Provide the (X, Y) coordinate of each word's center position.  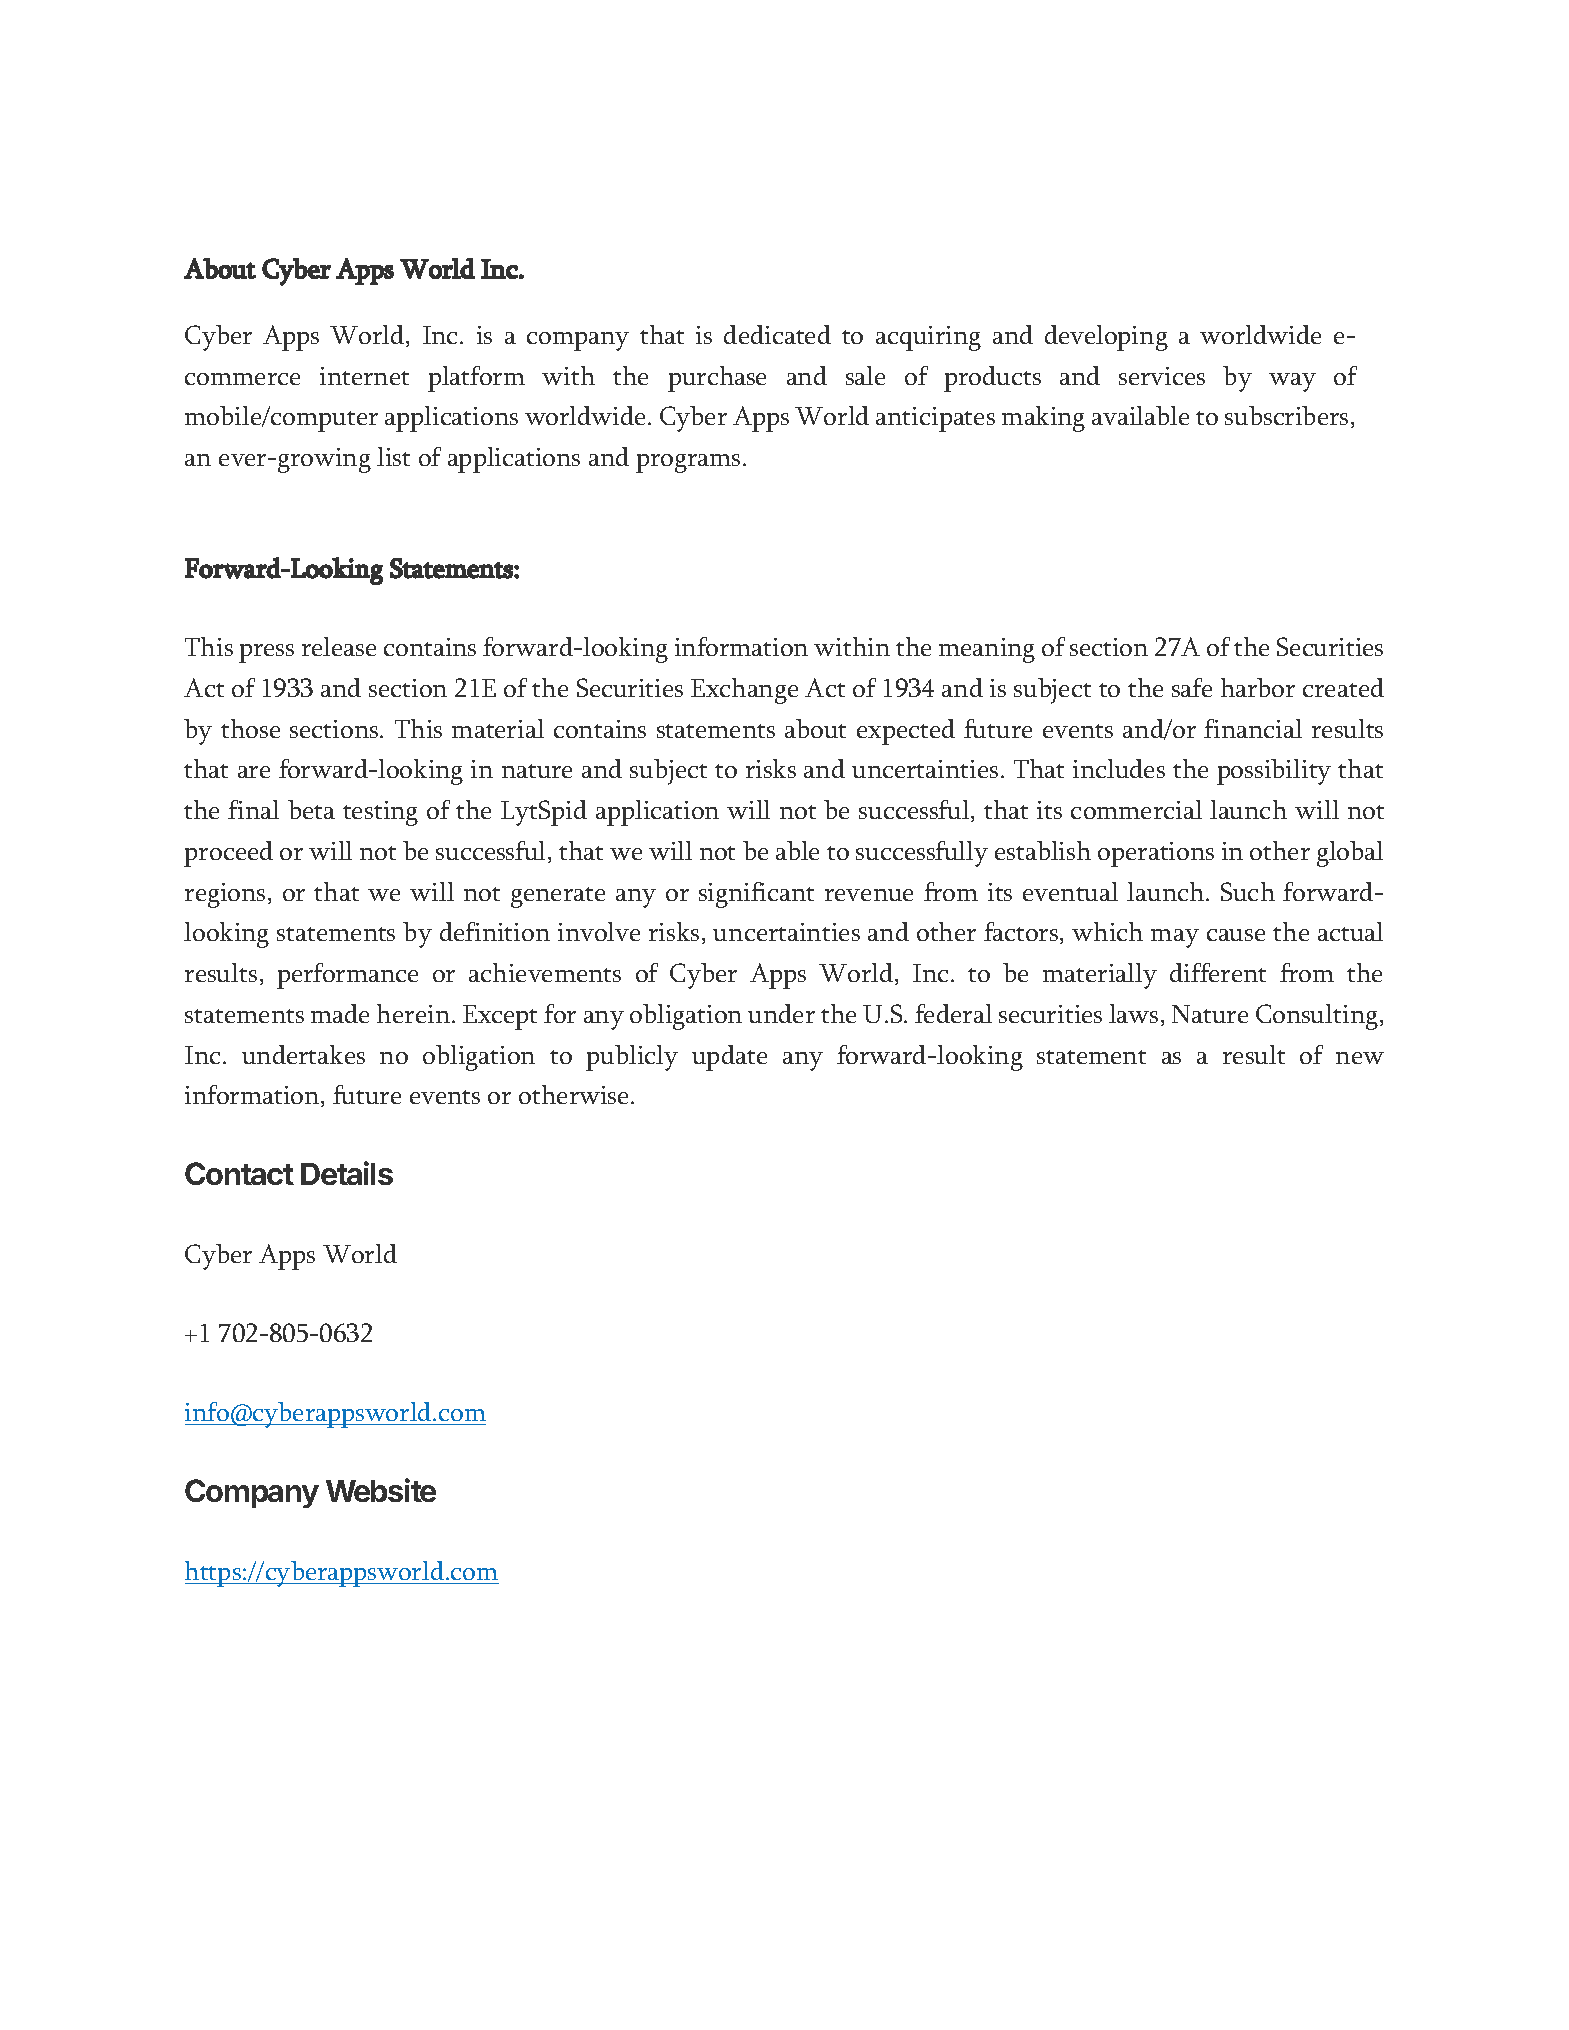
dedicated (777, 334)
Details (347, 1173)
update (729, 1058)
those (250, 728)
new (1360, 1058)
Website (381, 1490)
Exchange (744, 691)
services (1162, 376)
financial (1253, 728)
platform (476, 379)
